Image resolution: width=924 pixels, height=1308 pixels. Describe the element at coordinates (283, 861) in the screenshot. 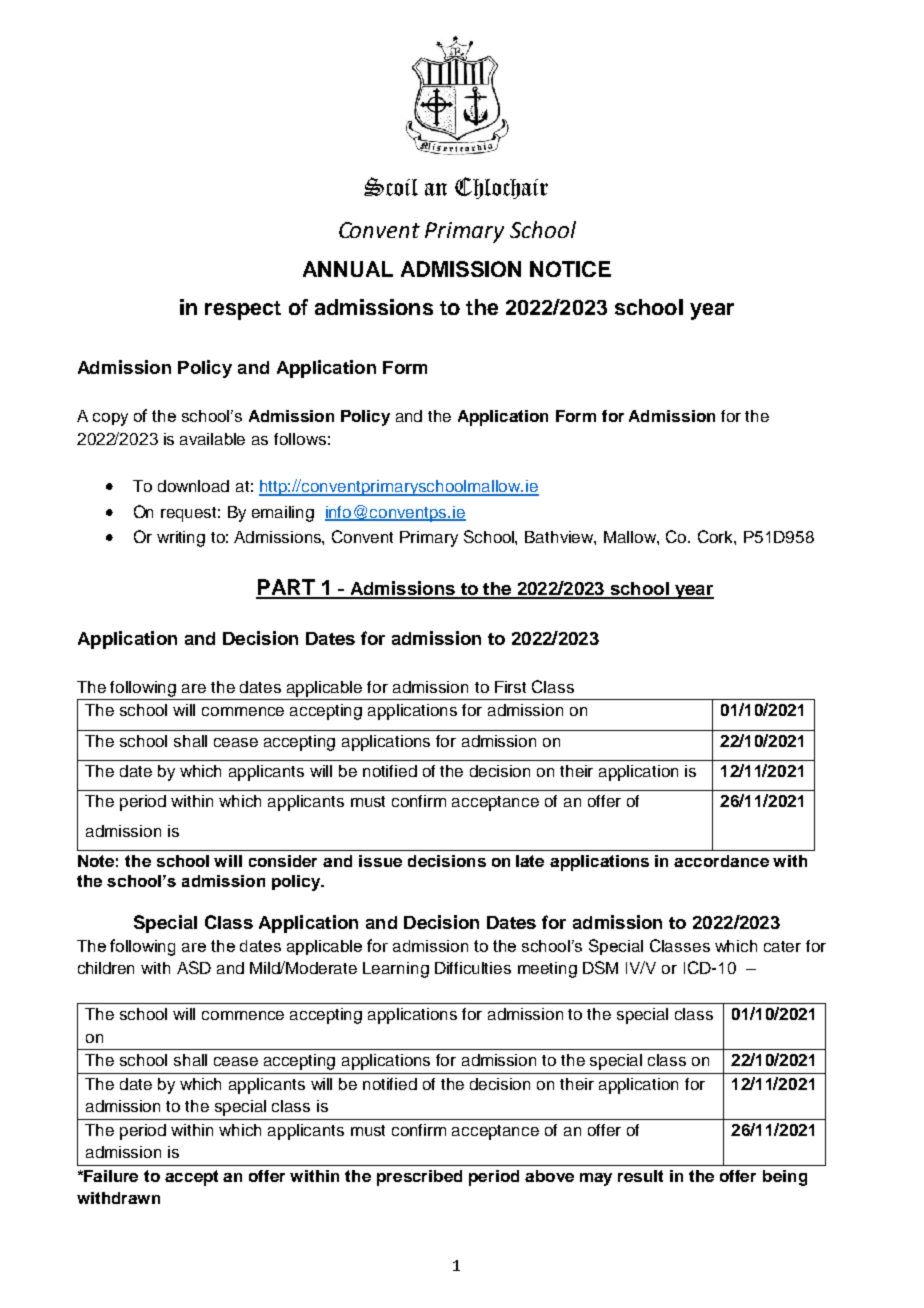

I see `consider` at that location.
